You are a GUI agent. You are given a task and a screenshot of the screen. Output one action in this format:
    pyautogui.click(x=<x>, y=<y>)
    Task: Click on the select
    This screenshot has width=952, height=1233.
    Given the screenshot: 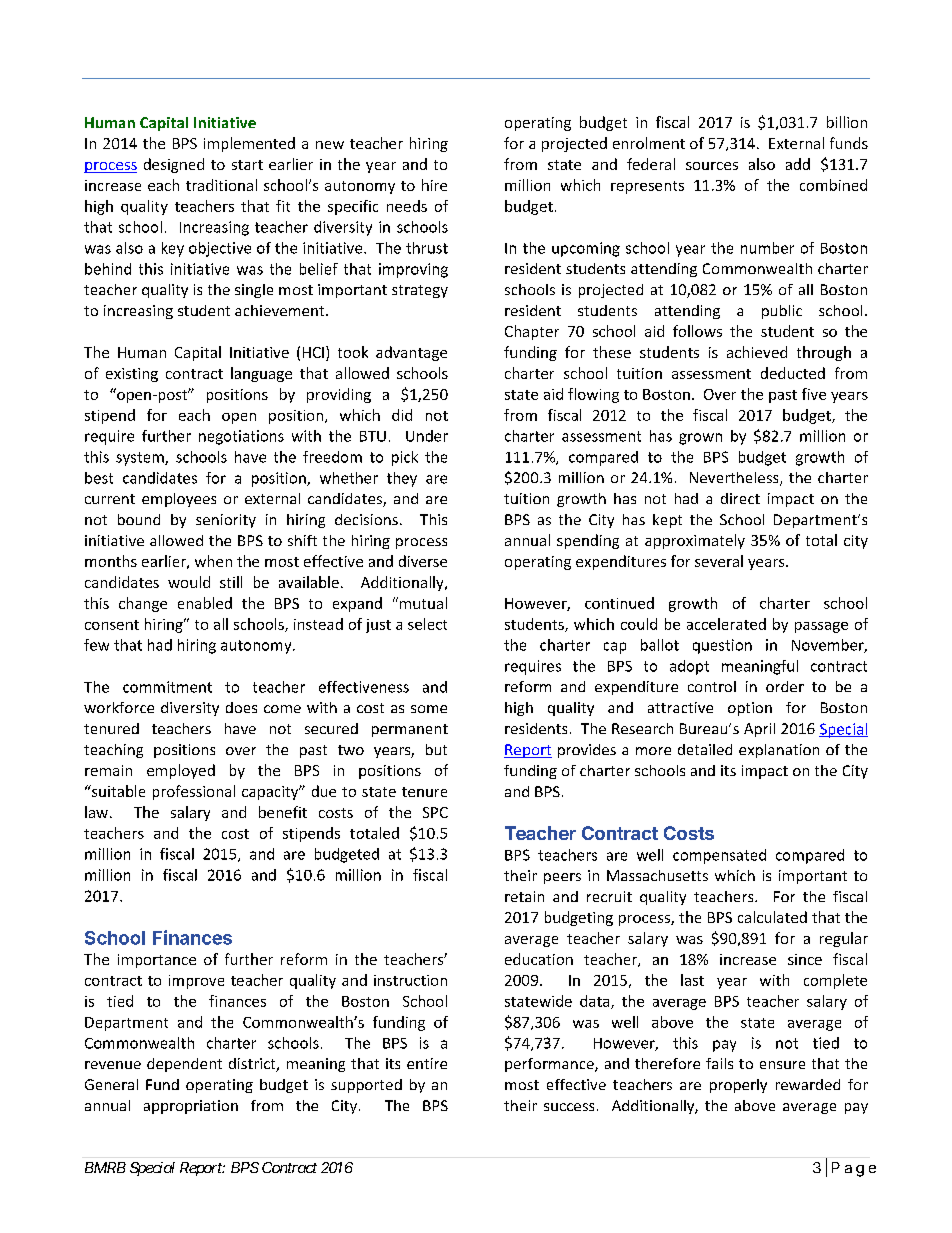 What is the action you would take?
    pyautogui.click(x=427, y=624)
